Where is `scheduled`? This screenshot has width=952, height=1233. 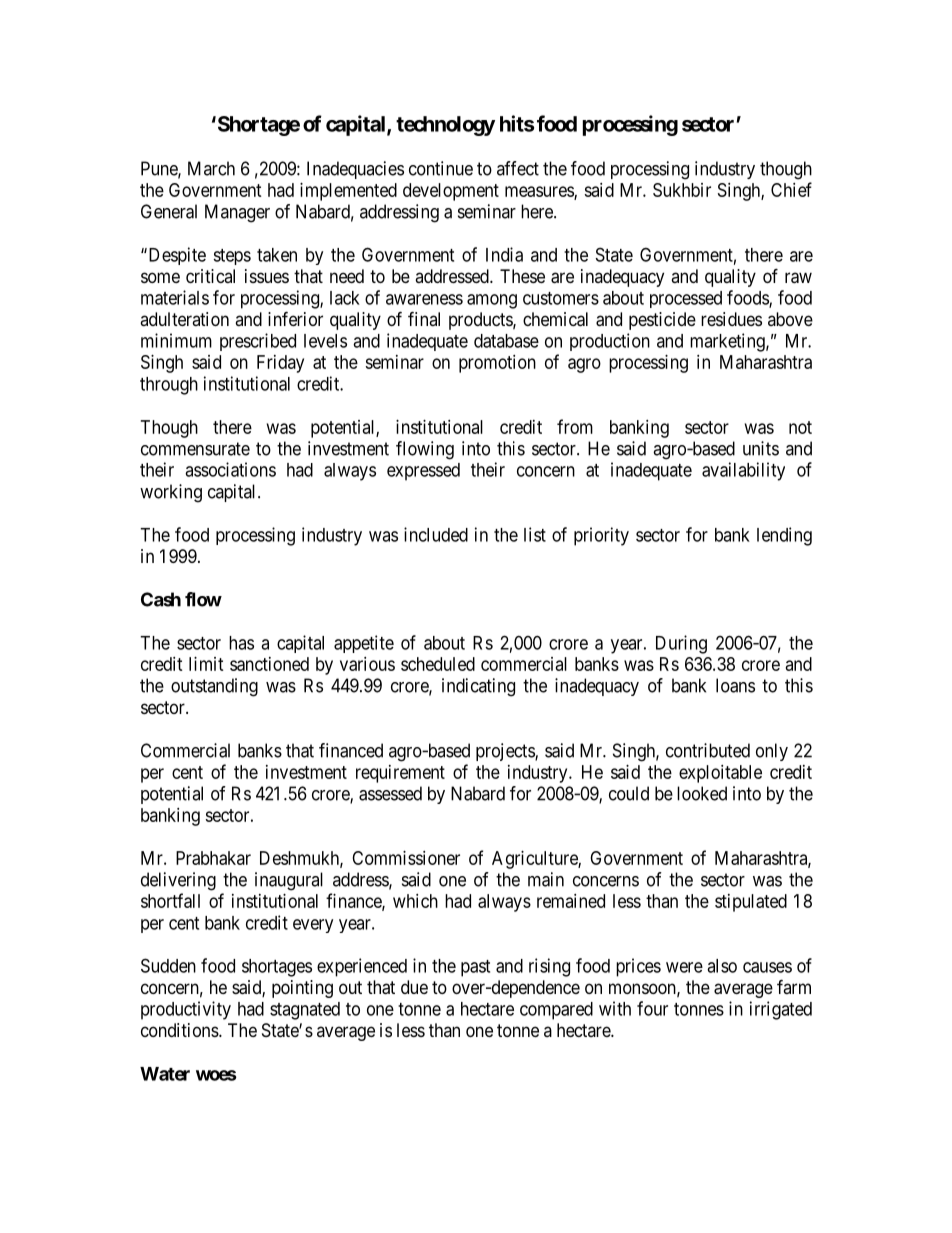 scheduled is located at coordinates (438, 664).
